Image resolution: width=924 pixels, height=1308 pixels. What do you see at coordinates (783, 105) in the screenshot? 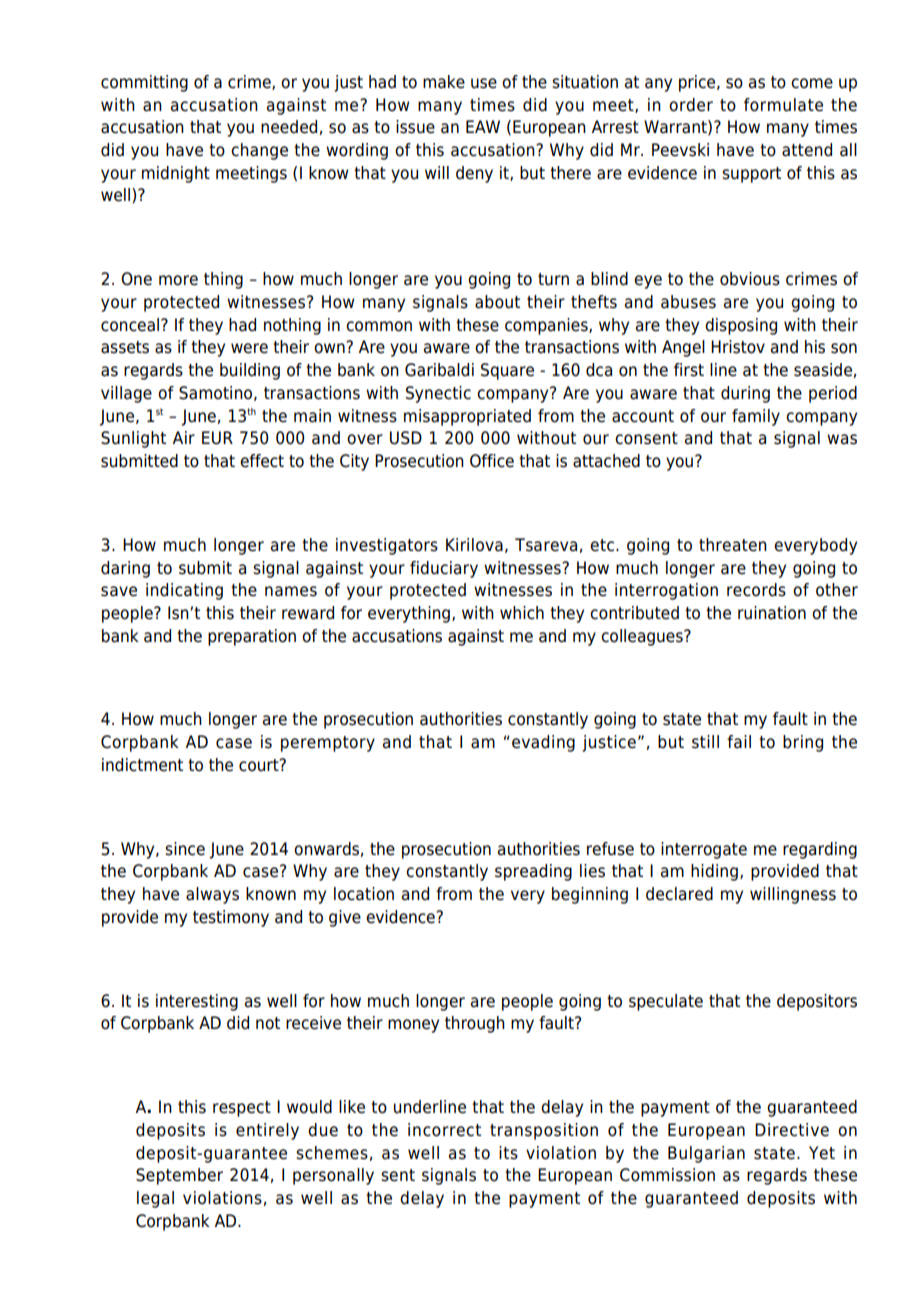
I see `formulate` at bounding box center [783, 105].
